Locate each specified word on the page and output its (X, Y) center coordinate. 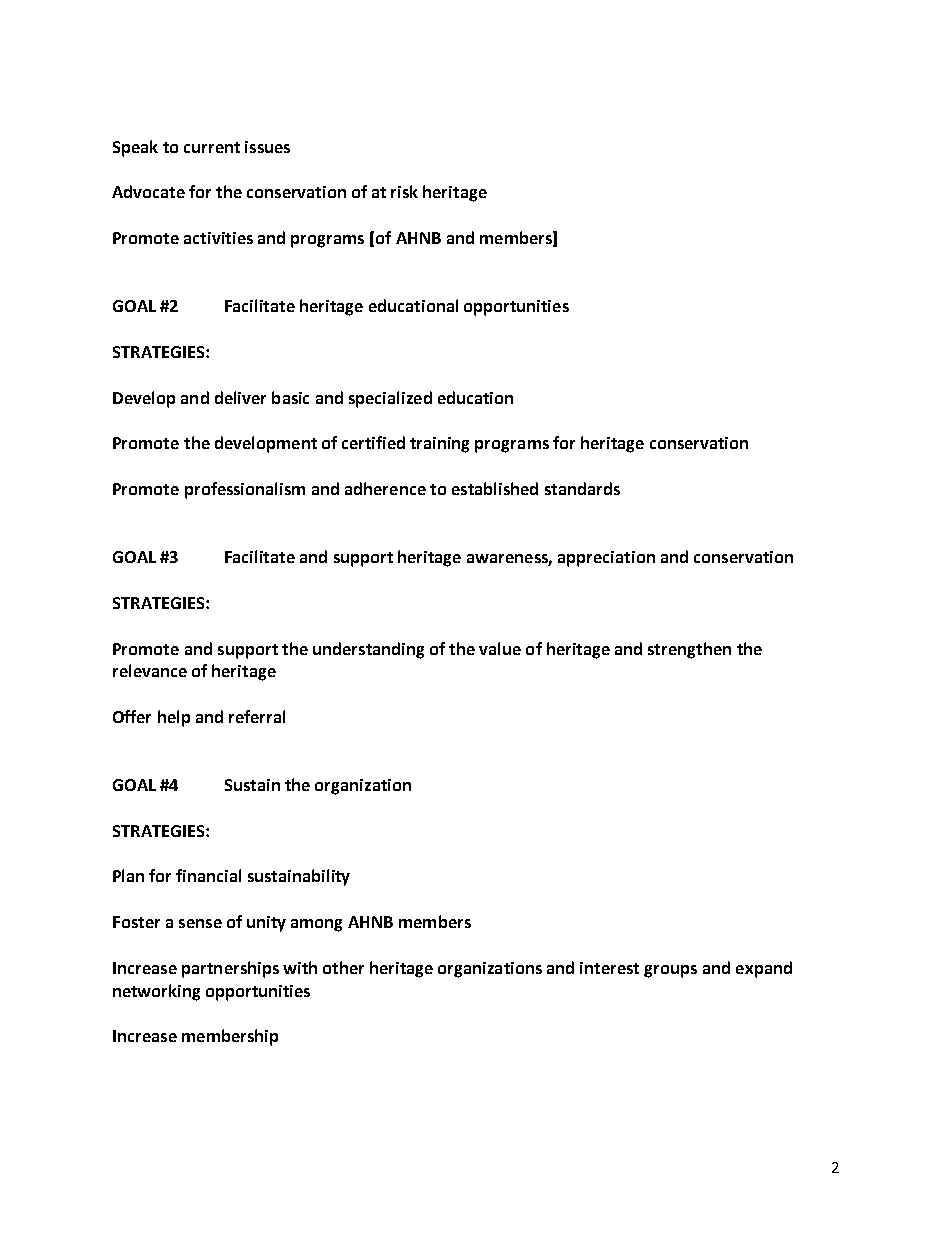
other (343, 967)
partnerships (230, 969)
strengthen (689, 650)
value (500, 648)
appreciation (606, 559)
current (212, 147)
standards (582, 488)
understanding (368, 650)
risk (404, 191)
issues (267, 147)
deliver (240, 397)
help (174, 718)
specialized (390, 399)
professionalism (245, 490)
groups (670, 971)
